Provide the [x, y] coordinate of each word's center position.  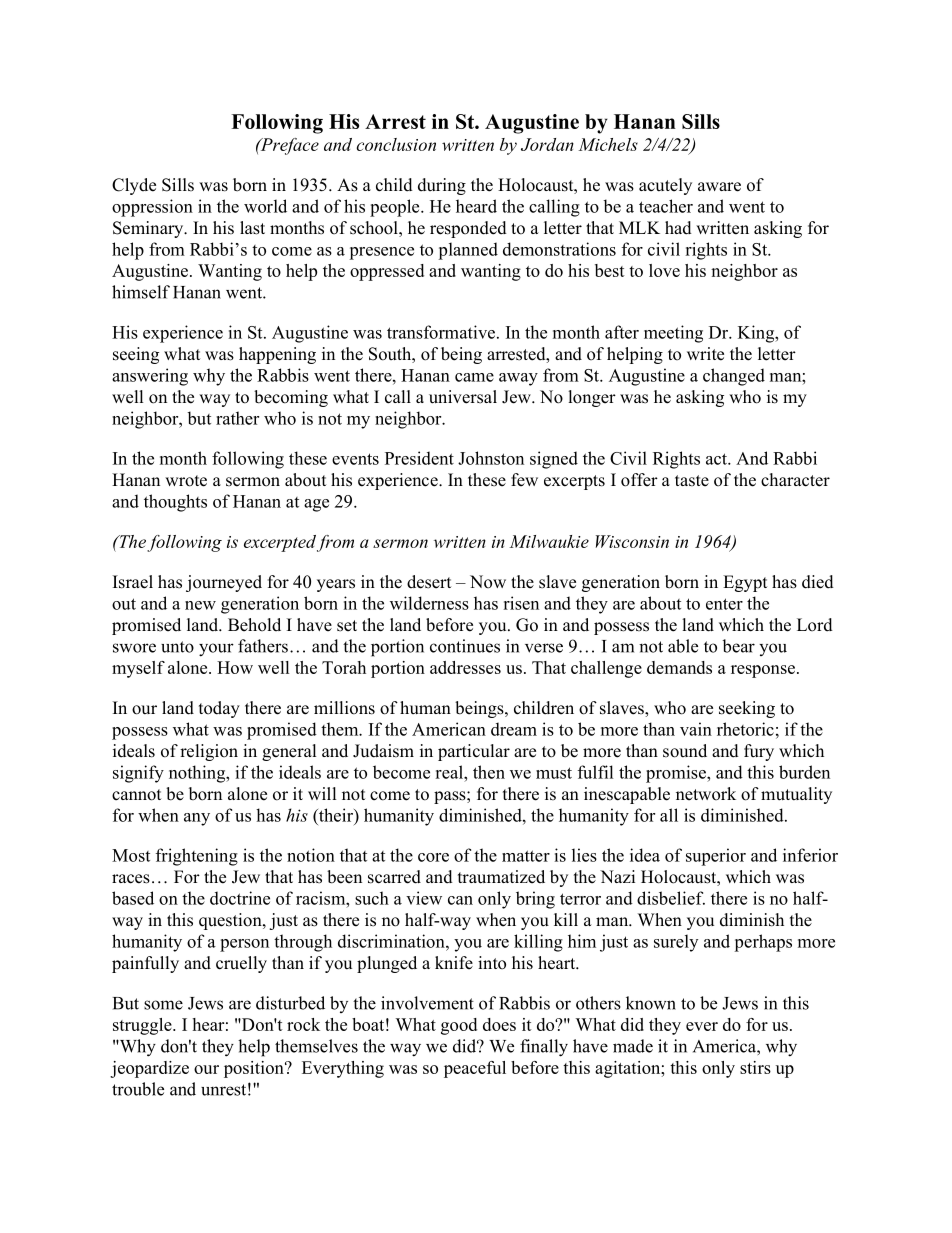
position [255, 1069]
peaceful [475, 1069]
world [265, 206]
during [442, 186]
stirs [755, 1067]
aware [719, 187]
